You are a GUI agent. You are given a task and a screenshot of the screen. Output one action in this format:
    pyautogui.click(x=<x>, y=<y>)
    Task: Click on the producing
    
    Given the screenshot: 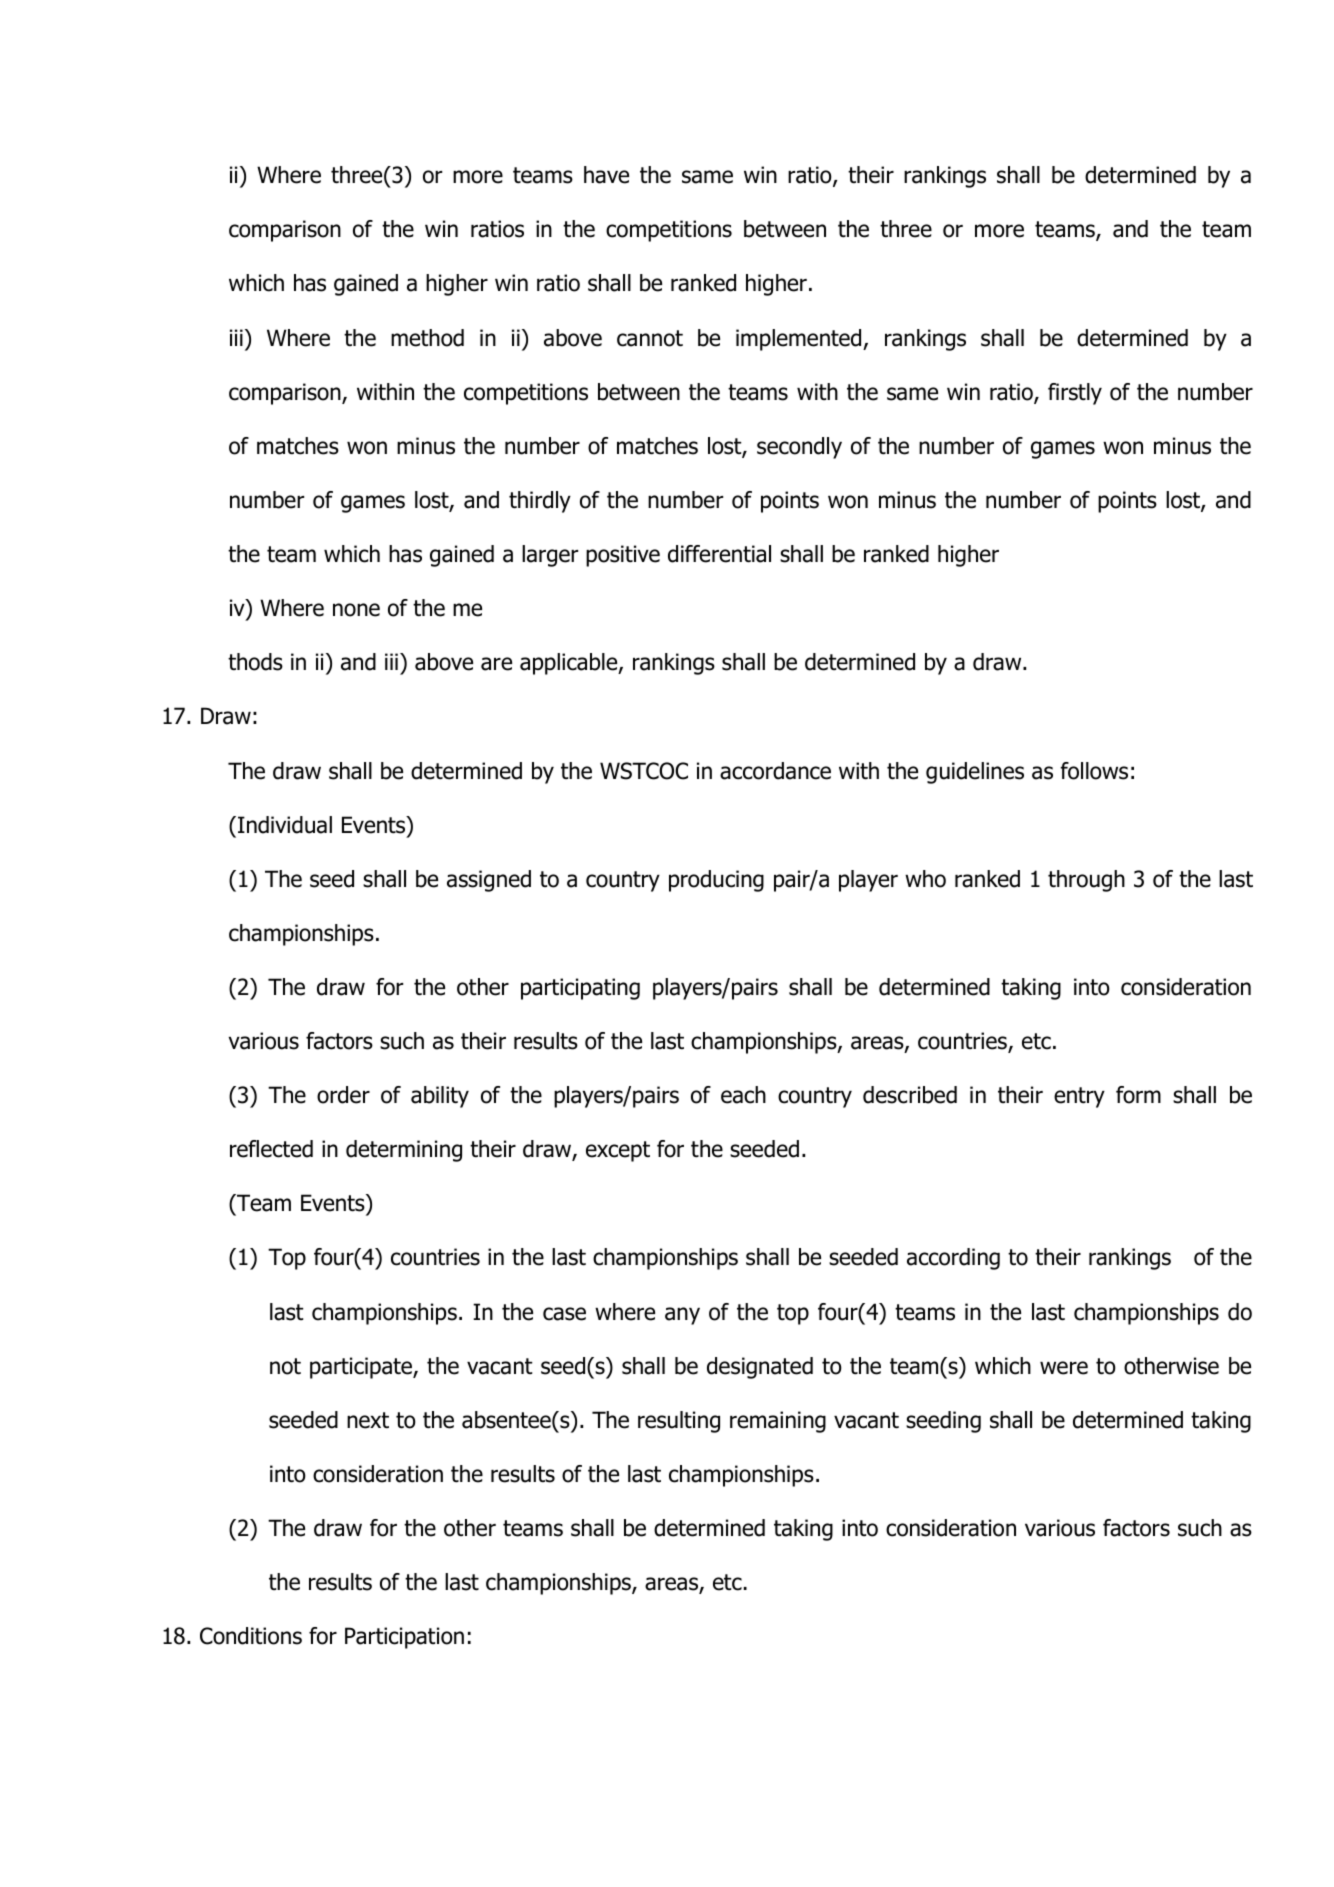 What is the action you would take?
    pyautogui.click(x=716, y=881)
